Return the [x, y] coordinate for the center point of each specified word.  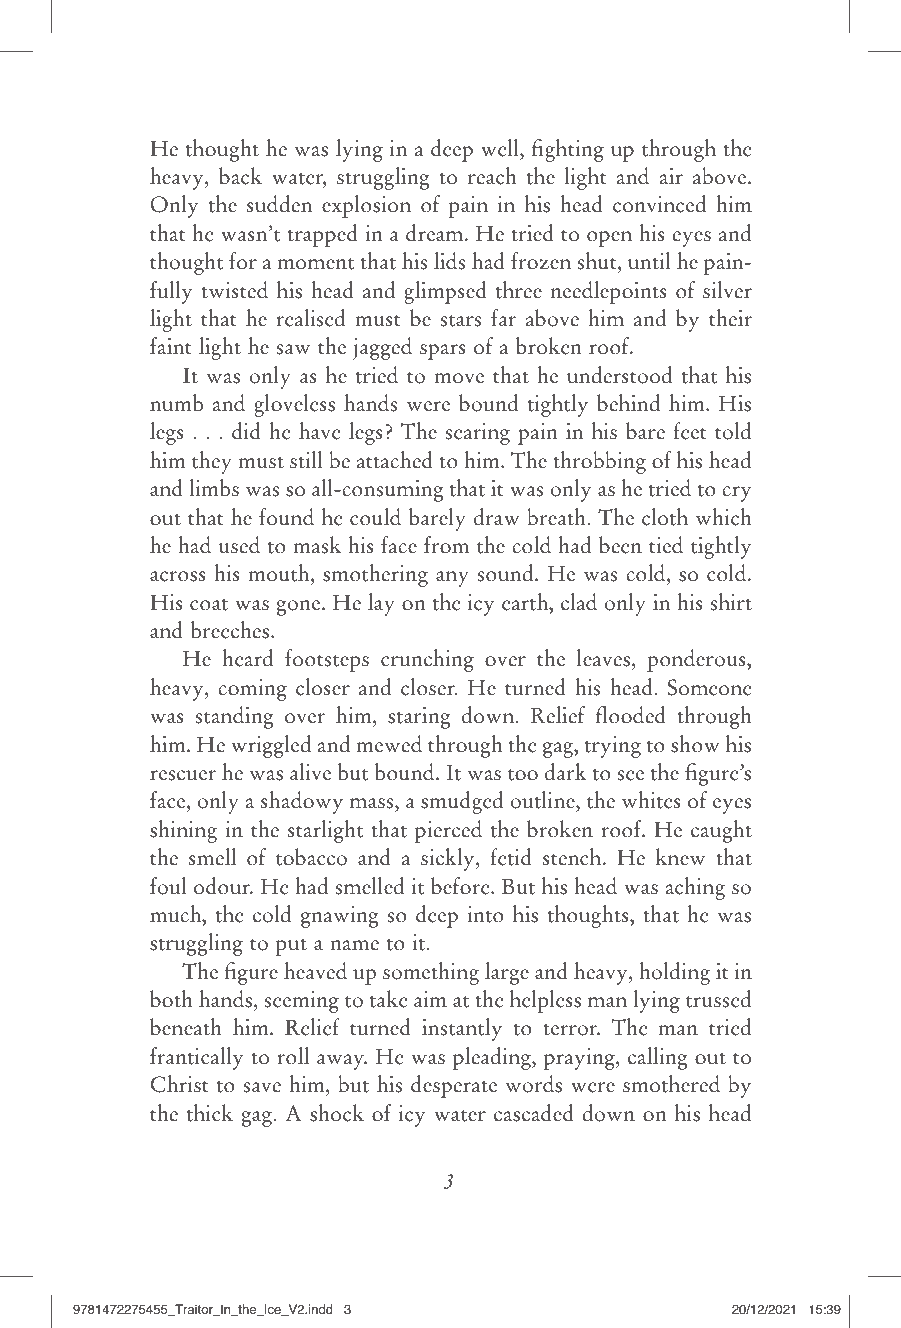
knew [681, 857]
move [459, 378]
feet [690, 431]
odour [223, 886]
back [240, 176]
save [262, 1087]
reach [492, 176]
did [246, 431]
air [671, 176]
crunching [427, 660]
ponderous [697, 660]
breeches [230, 630]
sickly [449, 859]
